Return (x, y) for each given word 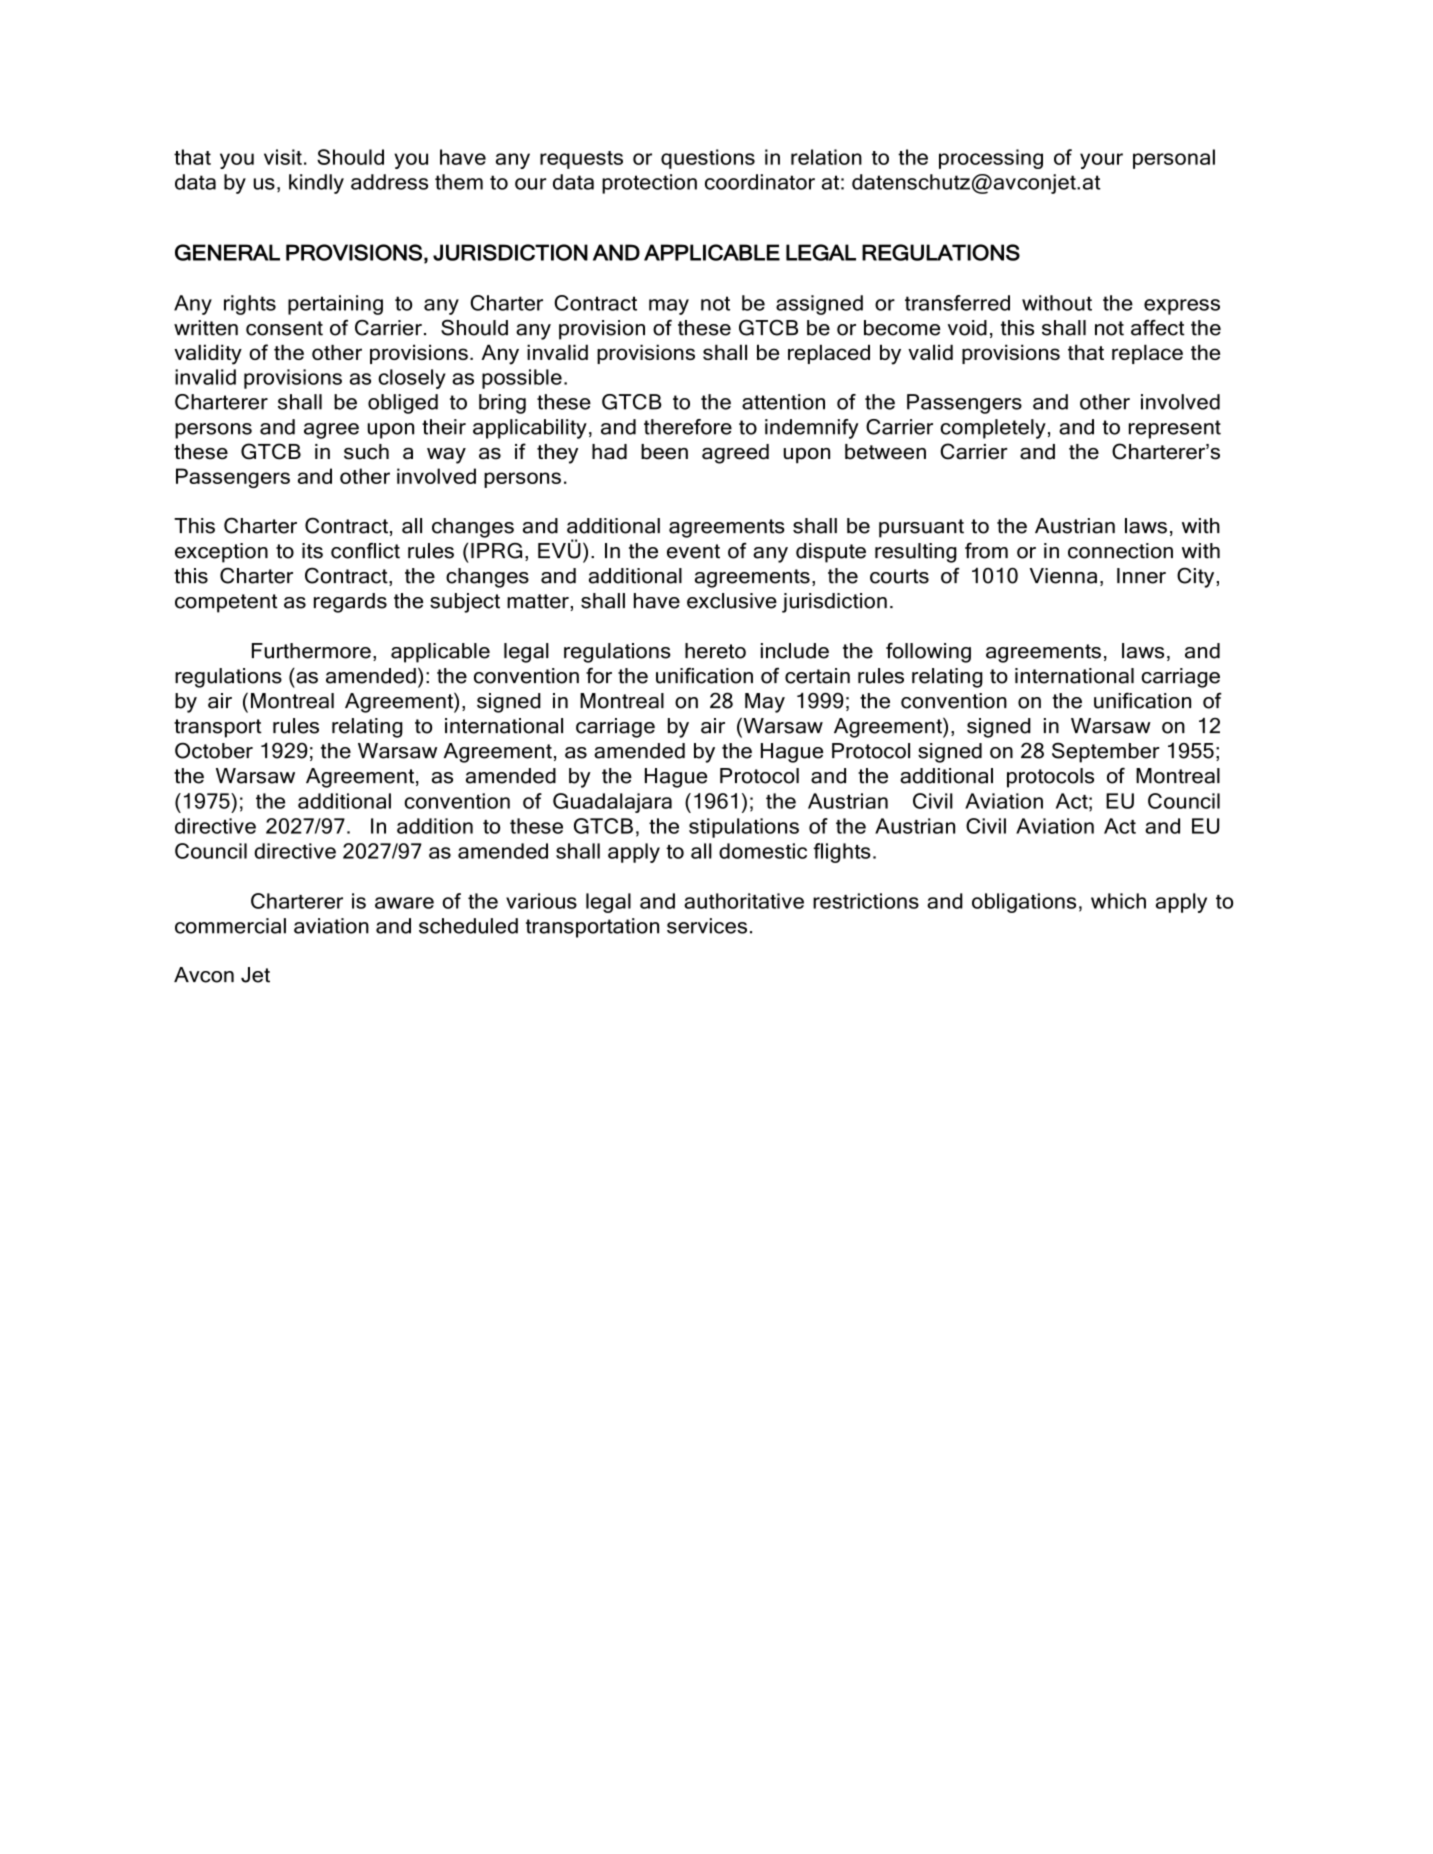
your (1101, 161)
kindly (316, 184)
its (312, 551)
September (1105, 753)
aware (404, 903)
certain (817, 676)
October (214, 750)
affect (1158, 327)
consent (284, 328)
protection (649, 184)
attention (783, 402)
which (1118, 901)
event (693, 551)
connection (1120, 551)
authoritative (744, 901)
